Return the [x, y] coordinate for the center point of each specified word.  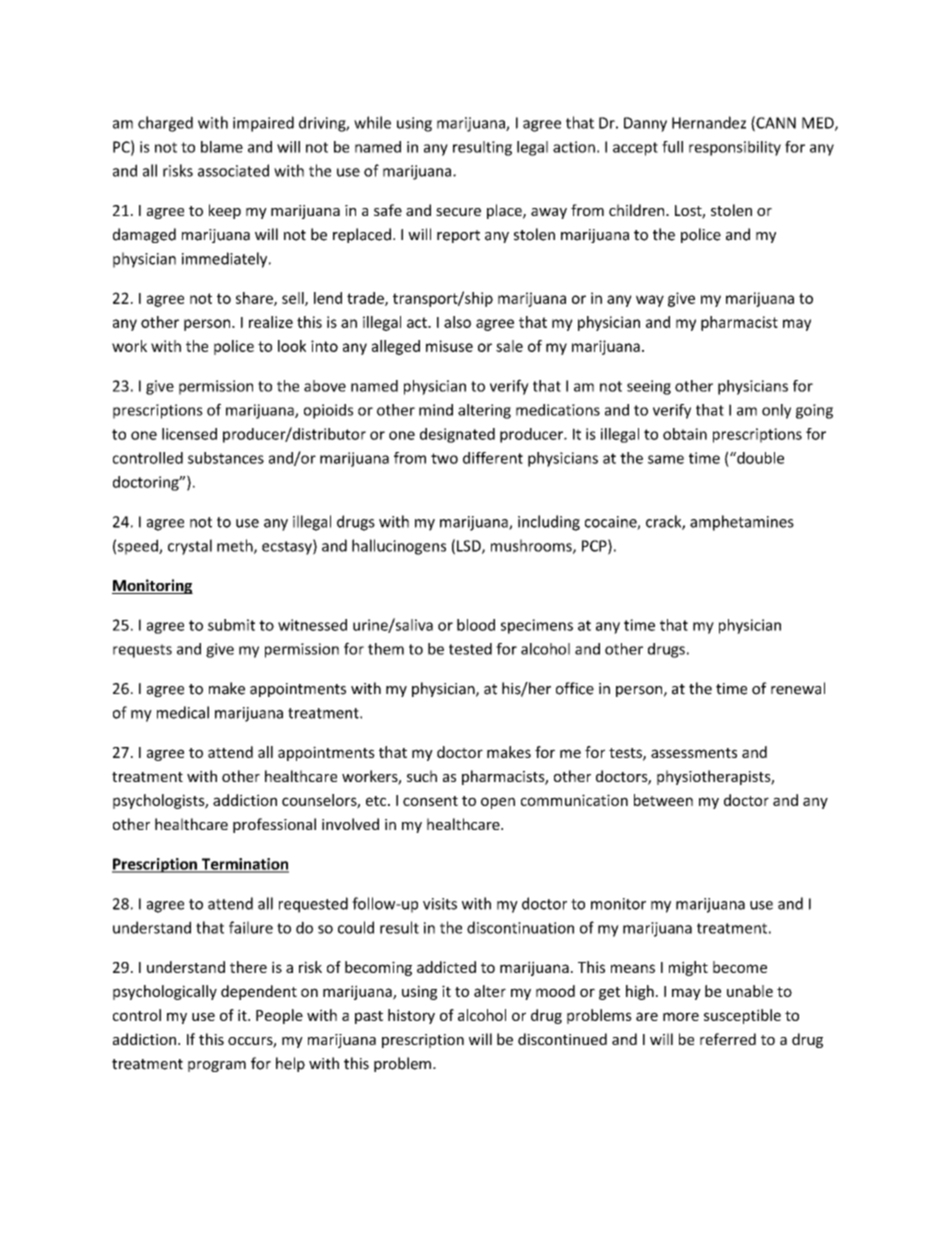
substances [226, 458]
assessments [694, 753]
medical [183, 712]
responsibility [735, 148]
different [493, 458]
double [759, 458]
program [217, 1066]
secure [458, 212]
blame [222, 147]
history [411, 1016]
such [422, 776]
